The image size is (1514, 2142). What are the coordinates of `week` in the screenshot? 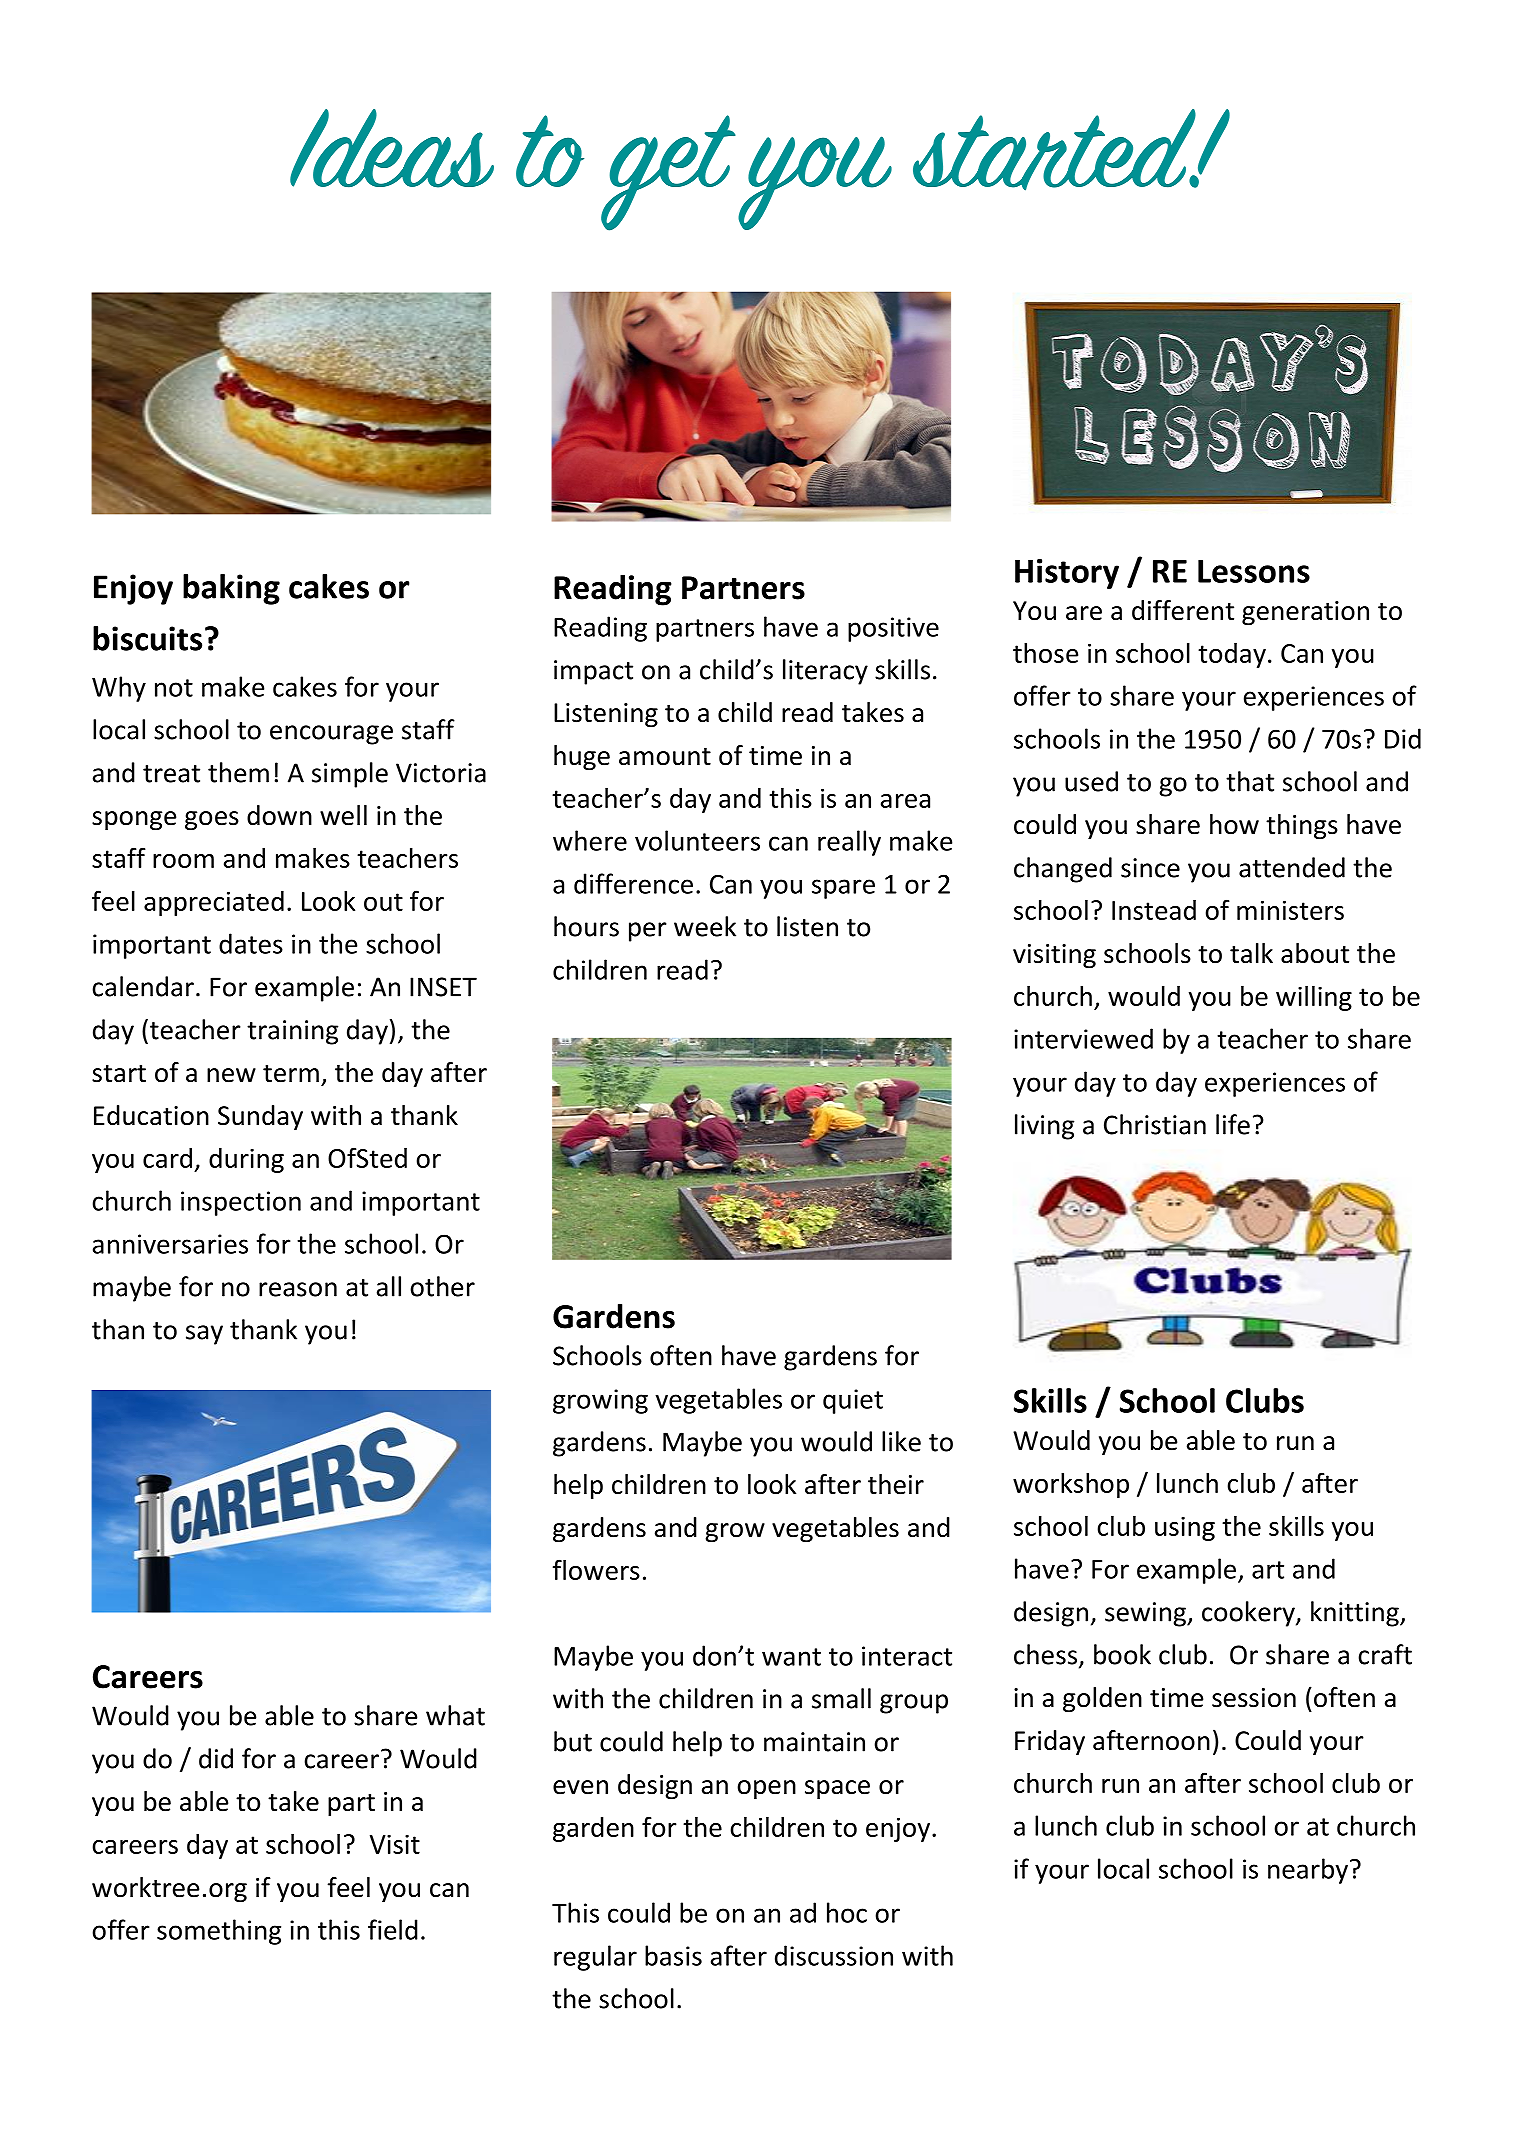 It's located at (705, 926).
